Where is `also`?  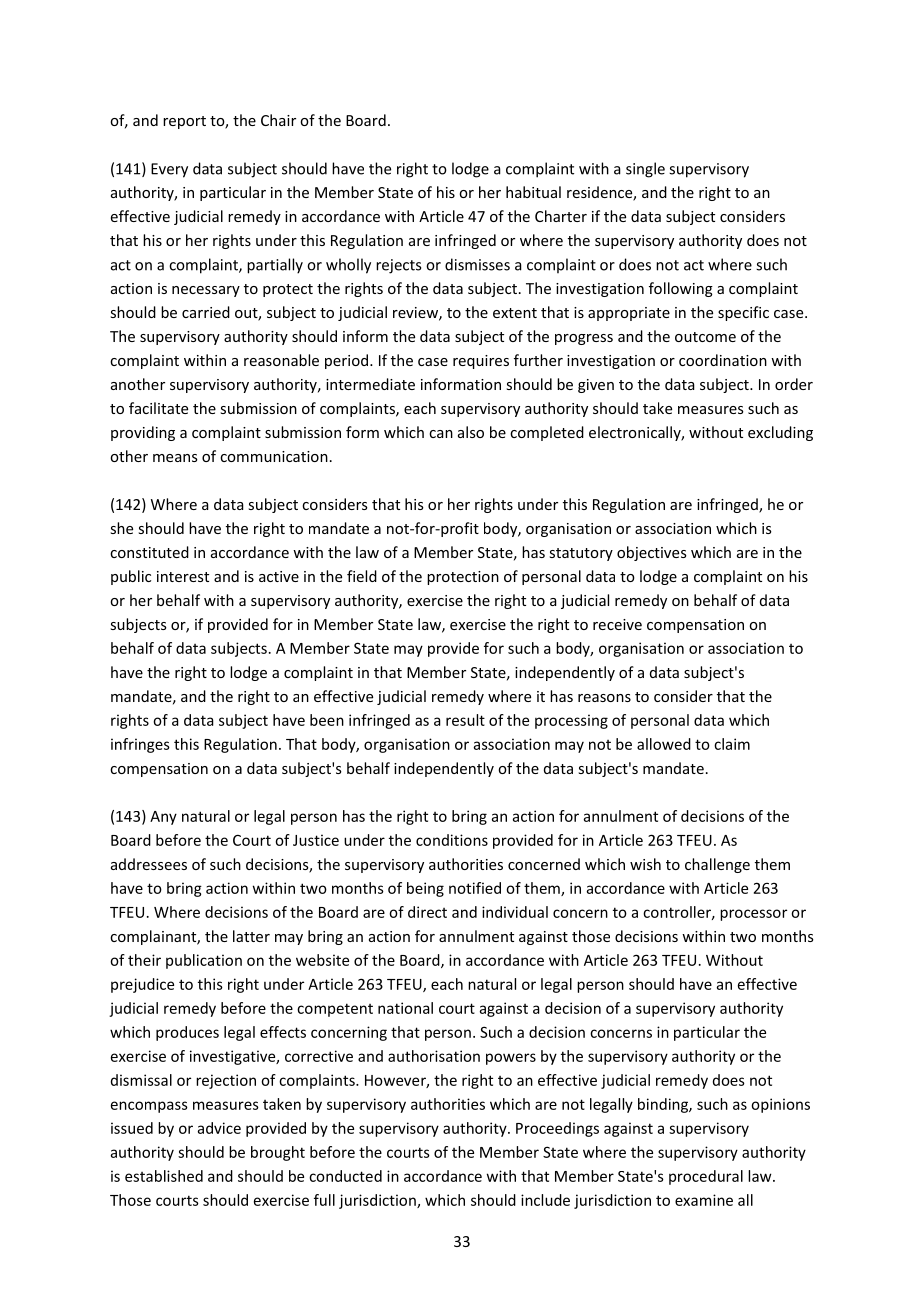
also is located at coordinates (471, 432).
